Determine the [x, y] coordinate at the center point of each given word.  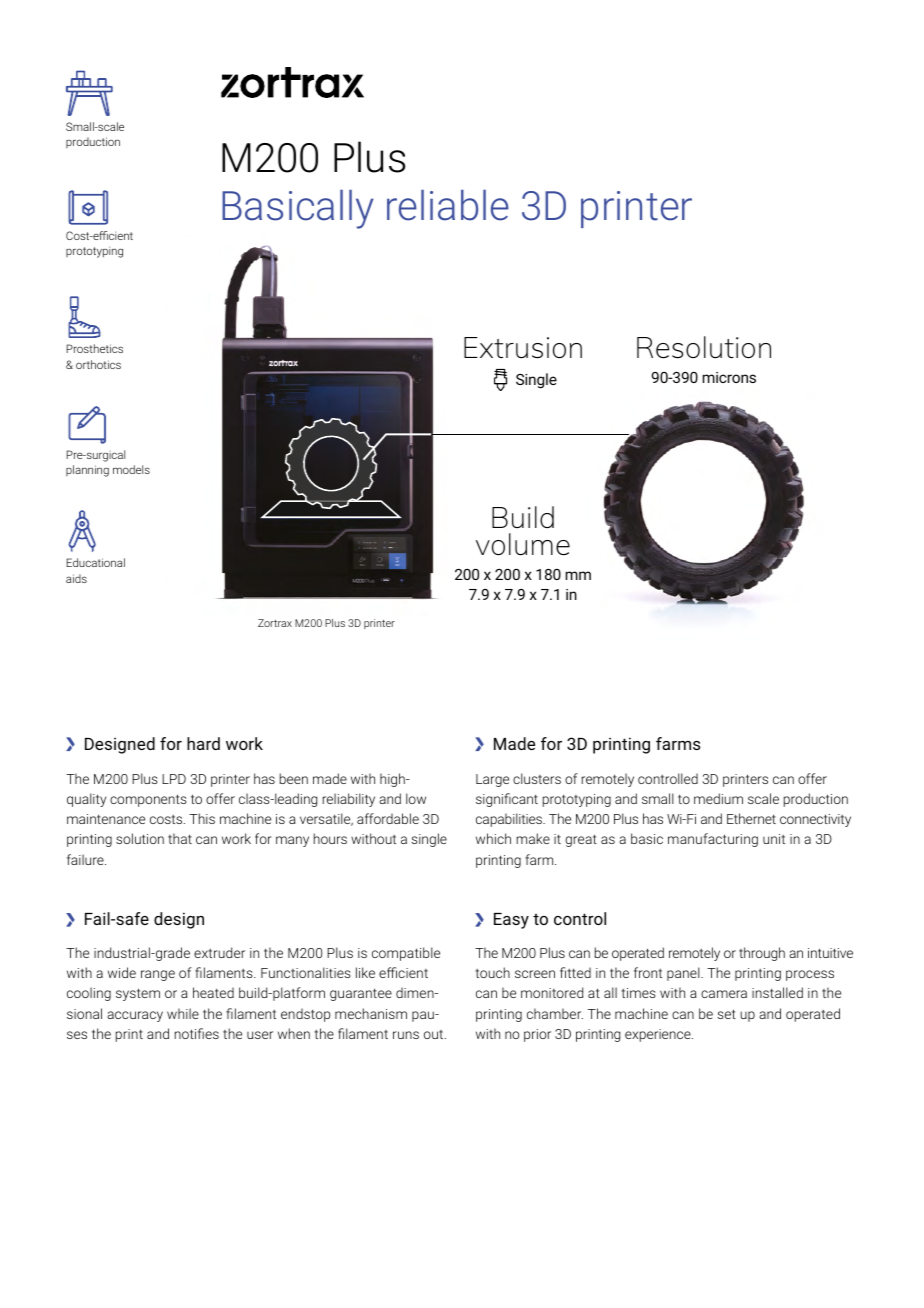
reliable [448, 205]
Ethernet [751, 818]
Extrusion [523, 347]
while [183, 1013]
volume [523, 544]
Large [492, 780]
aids [76, 578]
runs [406, 1035]
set [727, 1014]
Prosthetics [94, 348]
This [202, 818]
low [416, 798]
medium [718, 798]
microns [729, 377]
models [131, 469]
